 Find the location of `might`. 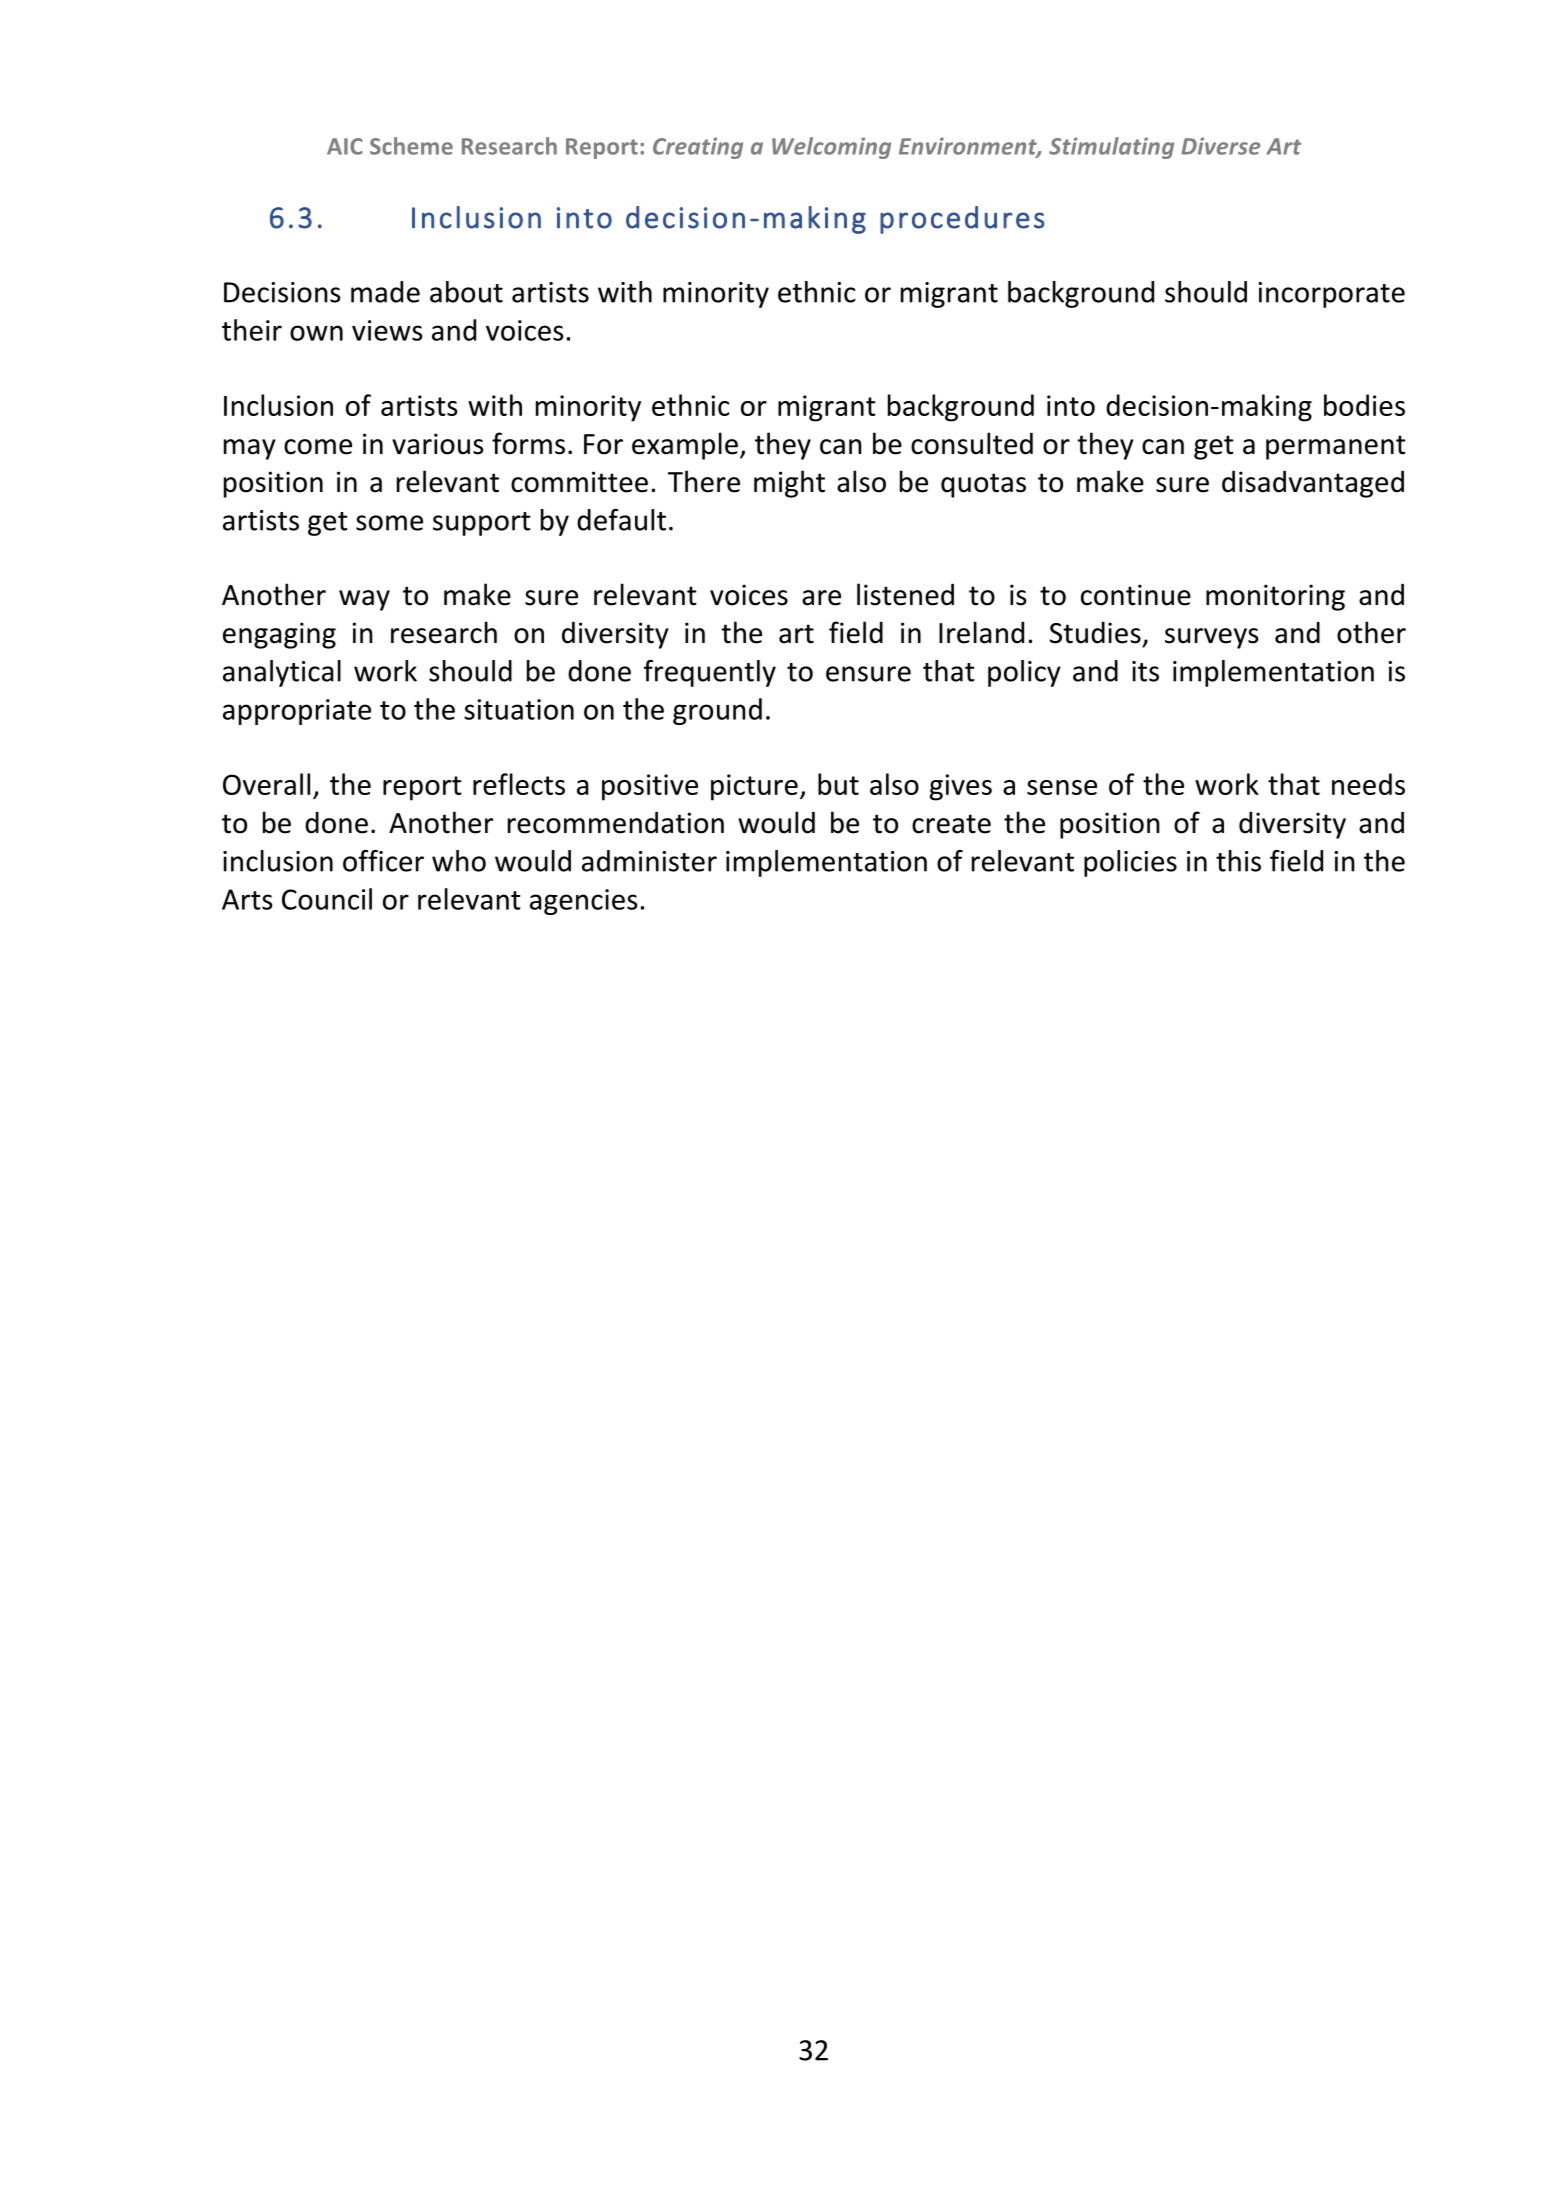

might is located at coordinates (789, 484).
